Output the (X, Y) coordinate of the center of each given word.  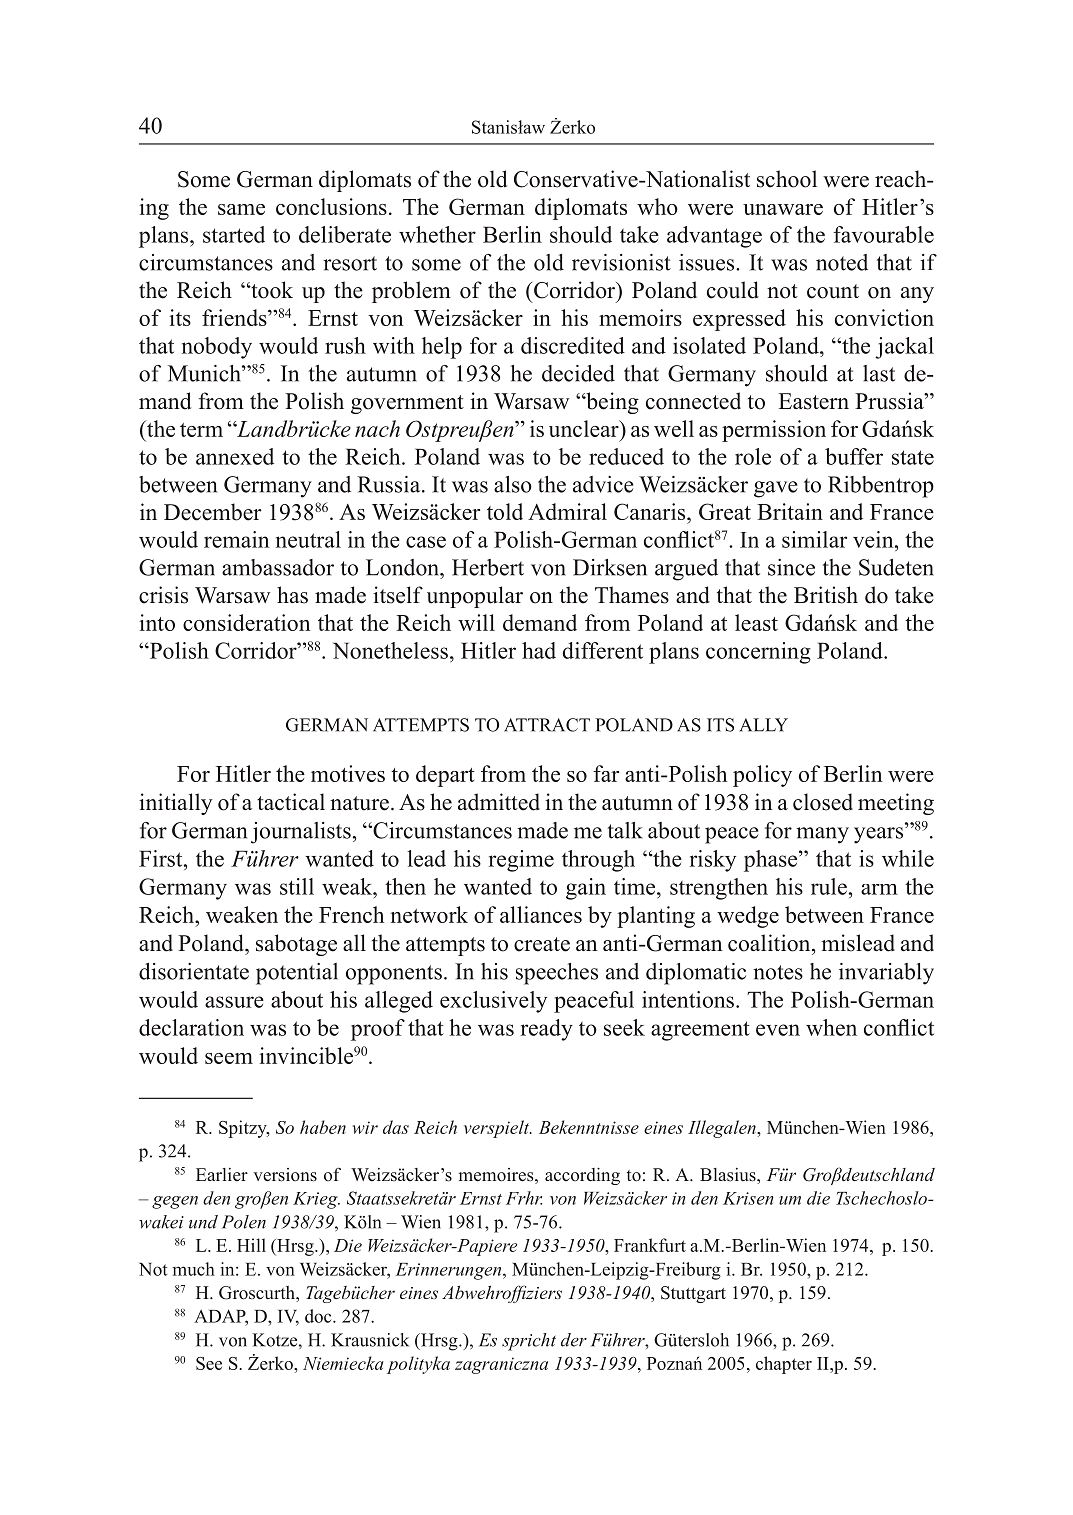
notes (778, 972)
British (826, 595)
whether (437, 234)
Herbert (488, 567)
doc (319, 1316)
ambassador (278, 567)
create (542, 944)
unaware (783, 209)
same (241, 209)
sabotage (296, 945)
